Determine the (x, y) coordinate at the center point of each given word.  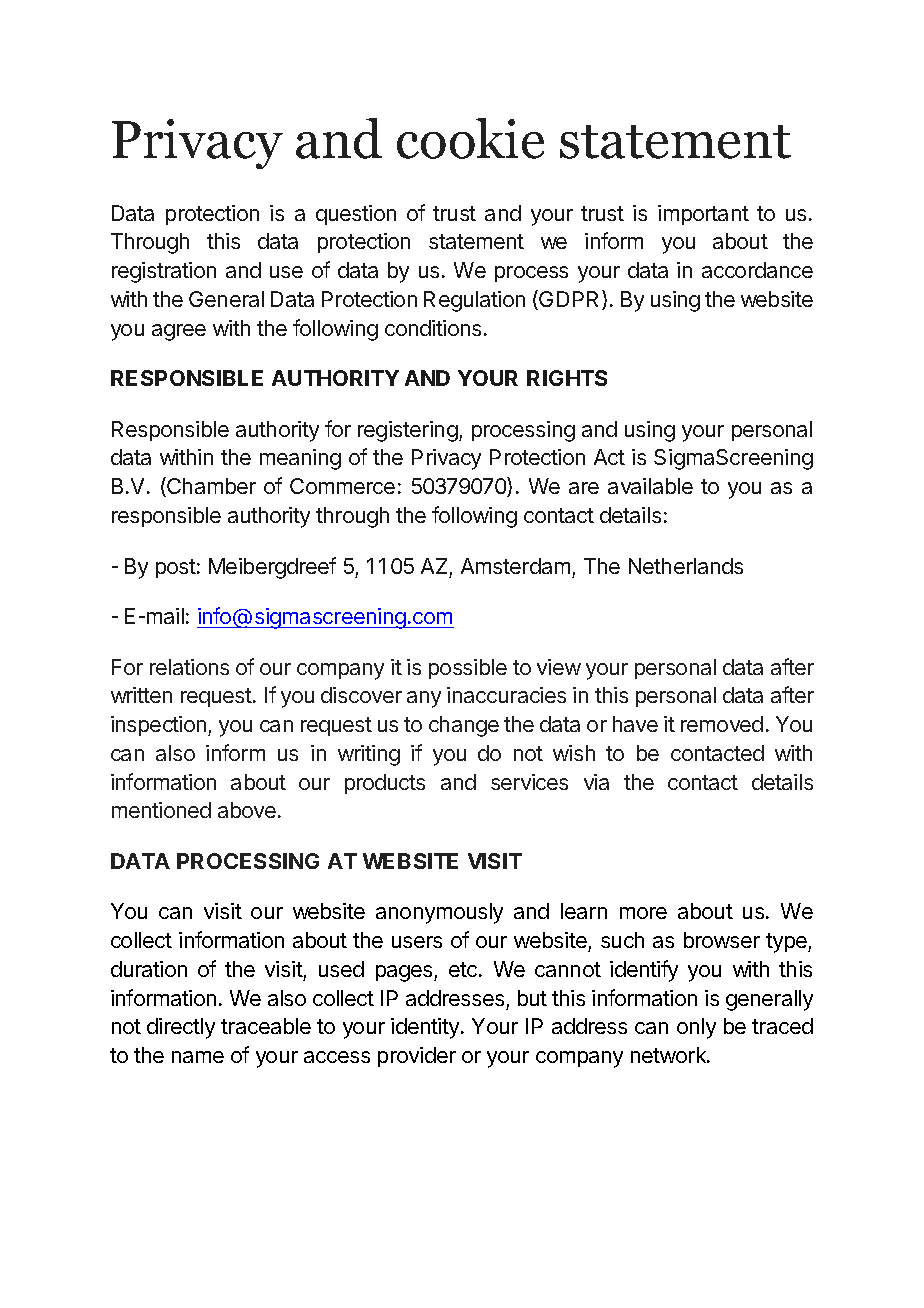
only (696, 1028)
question (356, 215)
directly (181, 1028)
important (703, 215)
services (529, 782)
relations (189, 667)
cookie (470, 138)
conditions (433, 328)
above (247, 810)
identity (426, 1028)
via (596, 782)
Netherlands (686, 566)
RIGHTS (567, 378)
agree (179, 332)
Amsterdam (515, 566)
